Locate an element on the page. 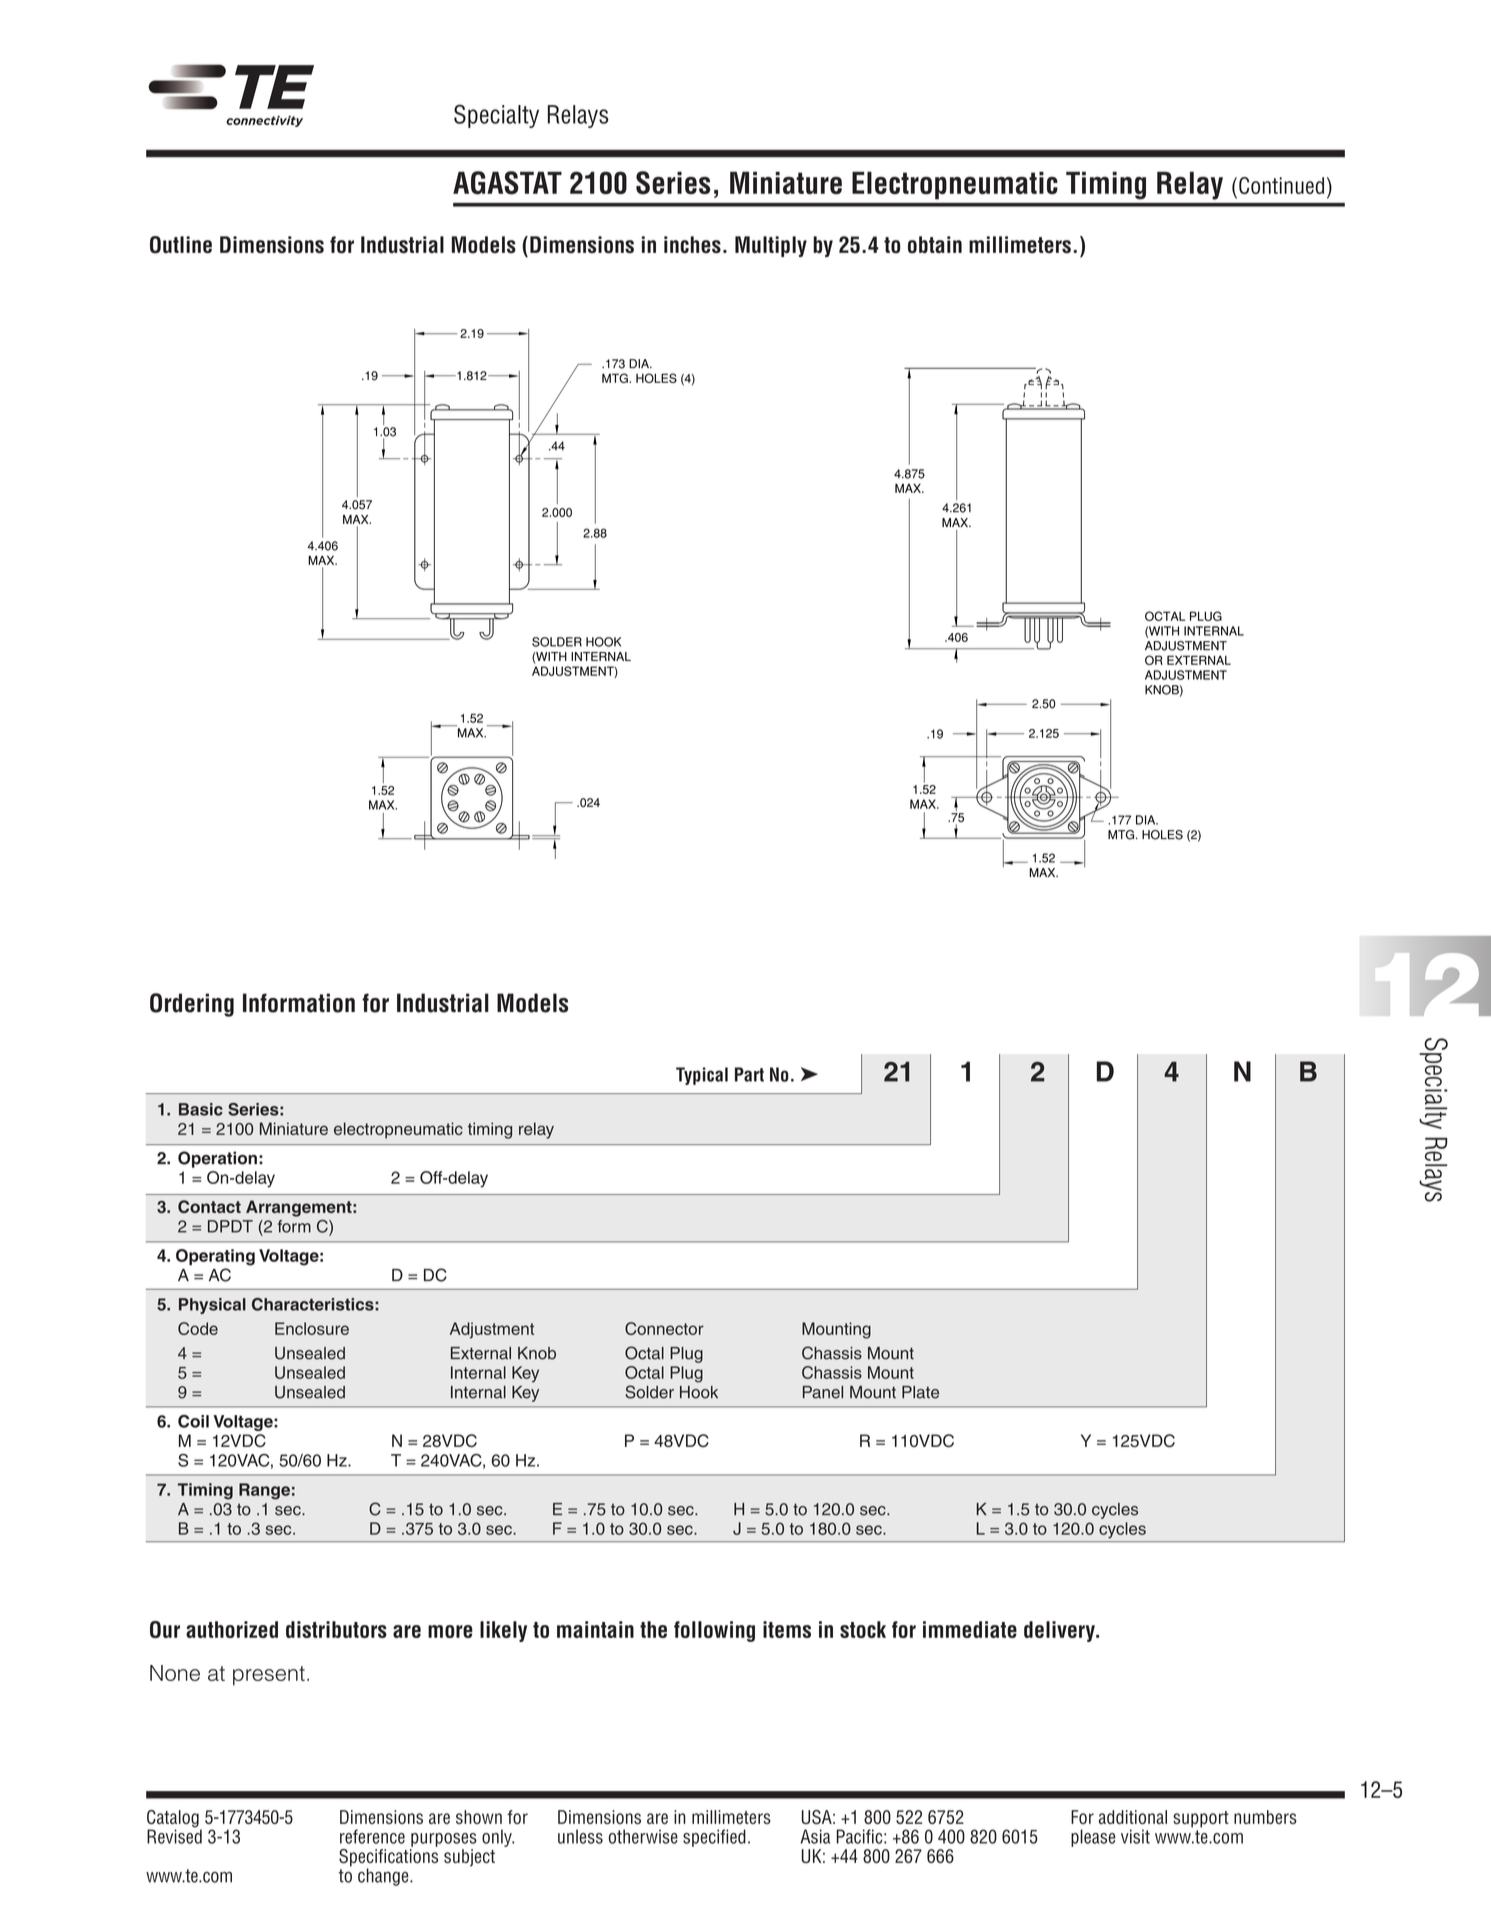 The image size is (1491, 1930). Plate is located at coordinates (920, 1392).
